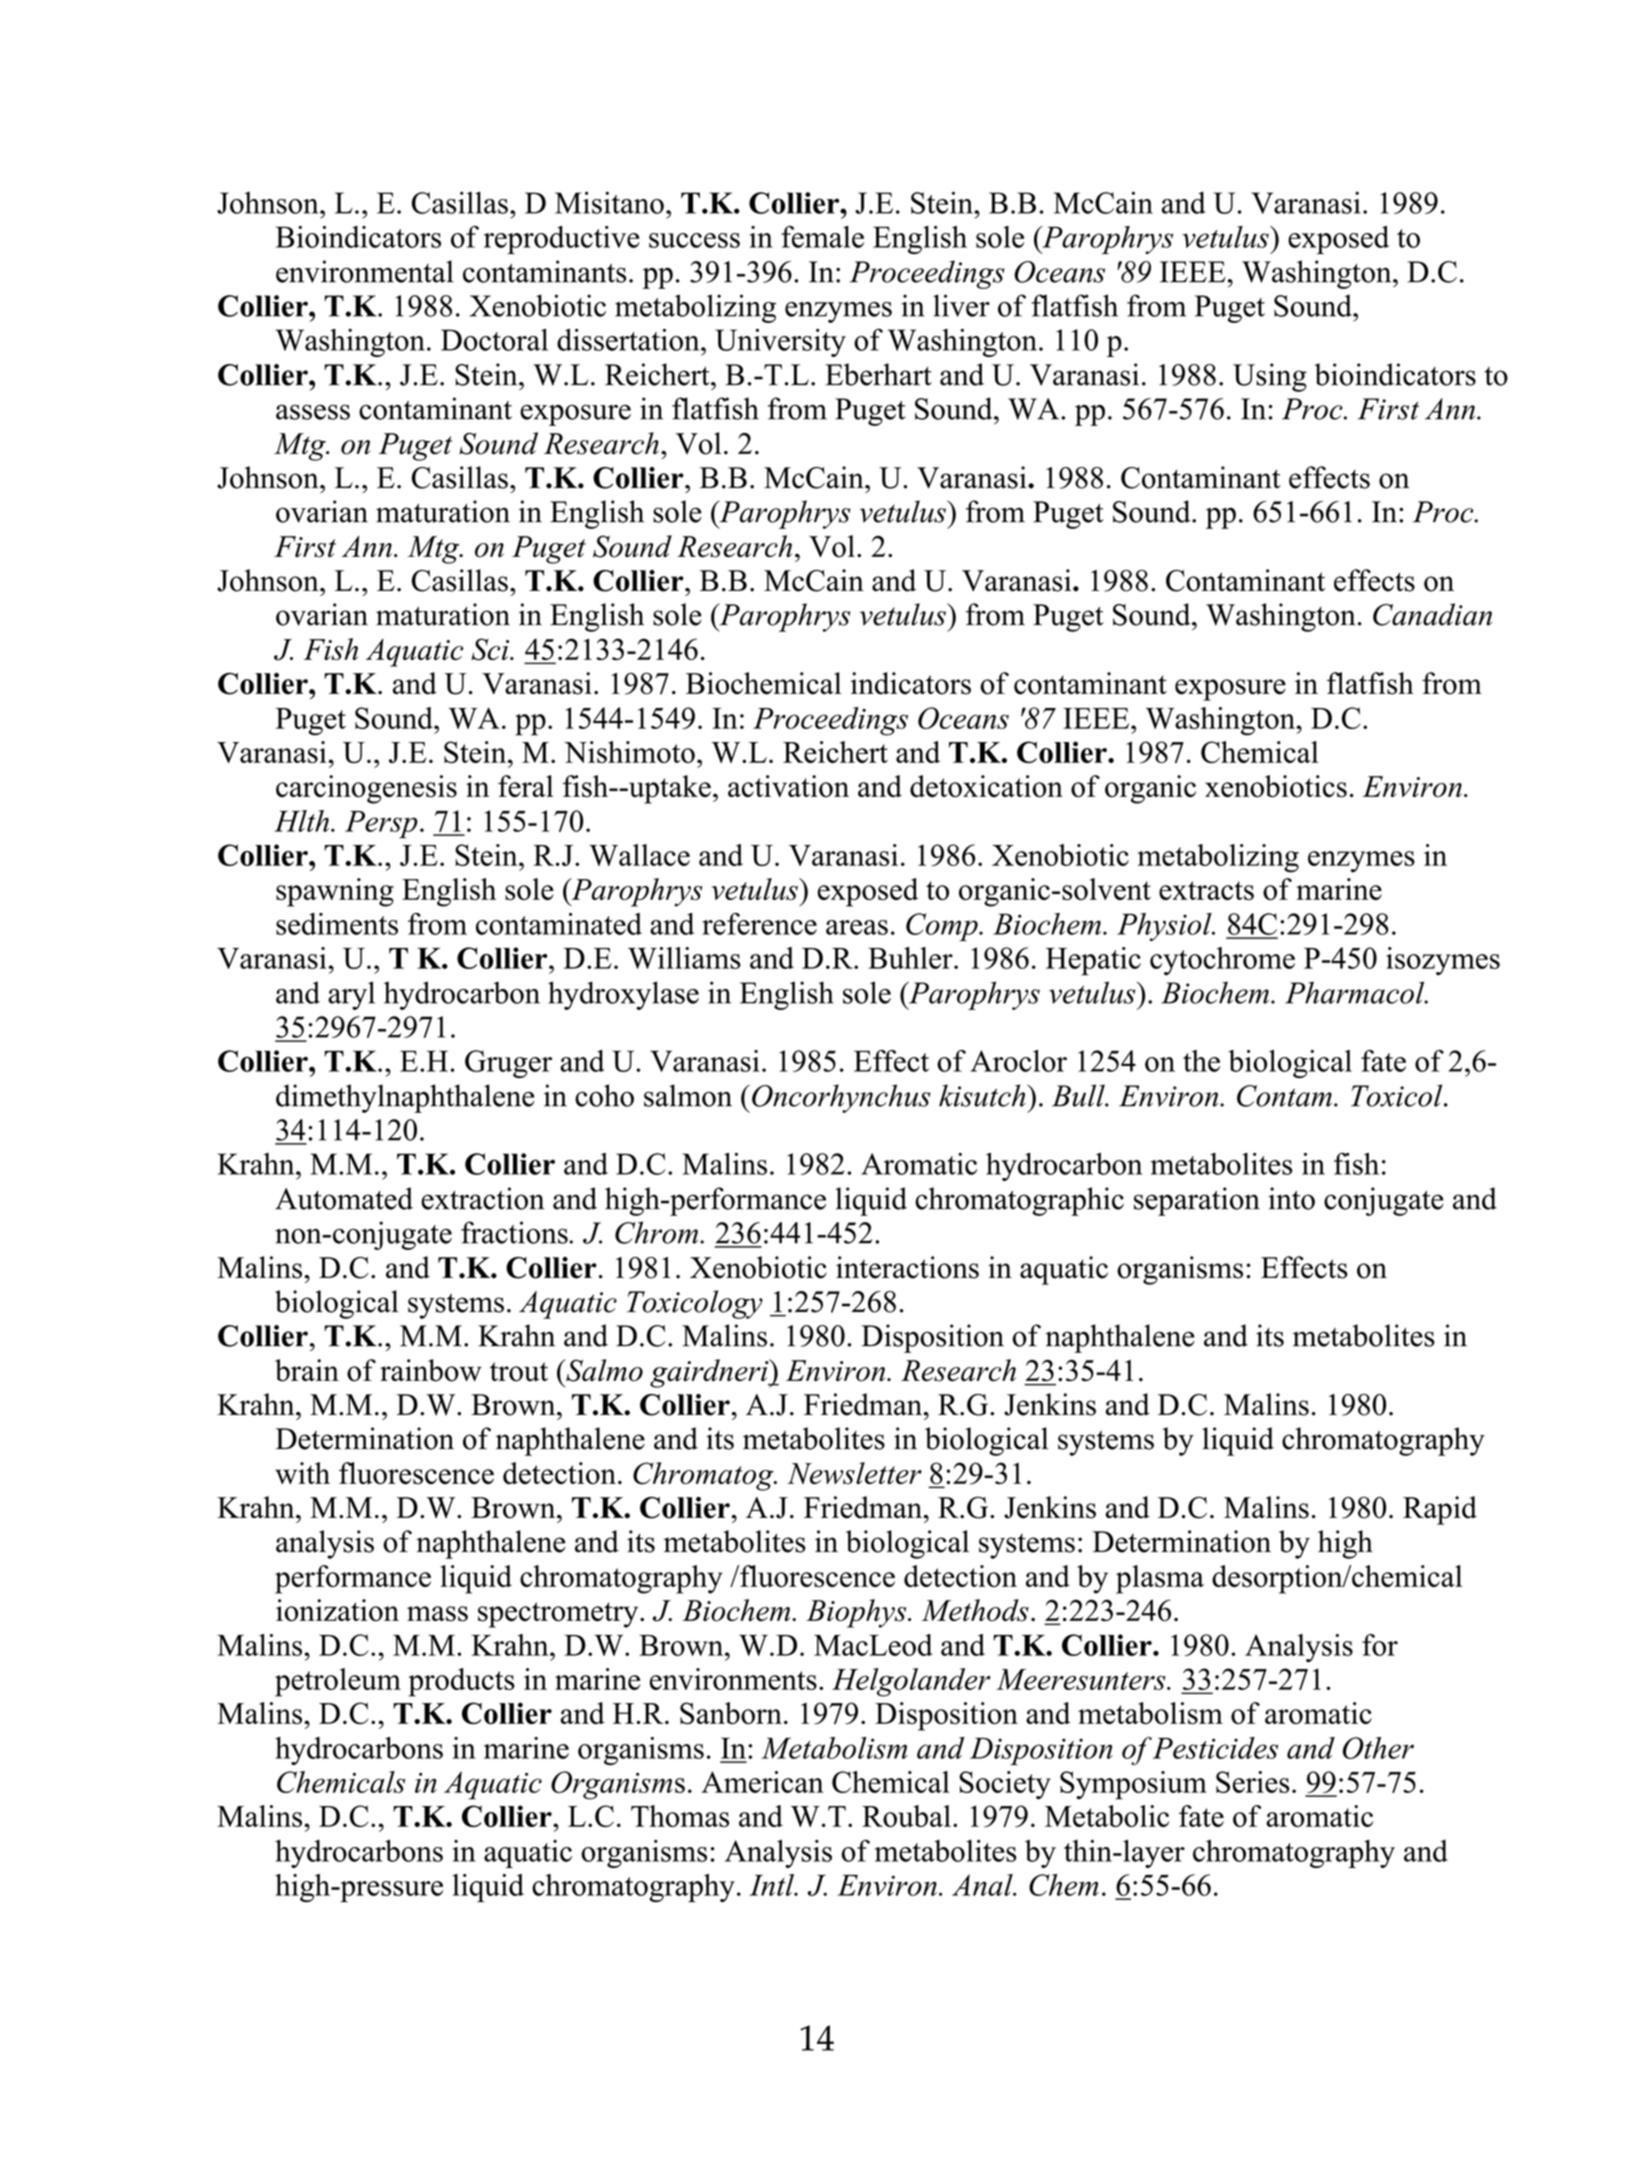  What do you see at coordinates (788, 786) in the page?
I see `activation` at bounding box center [788, 786].
